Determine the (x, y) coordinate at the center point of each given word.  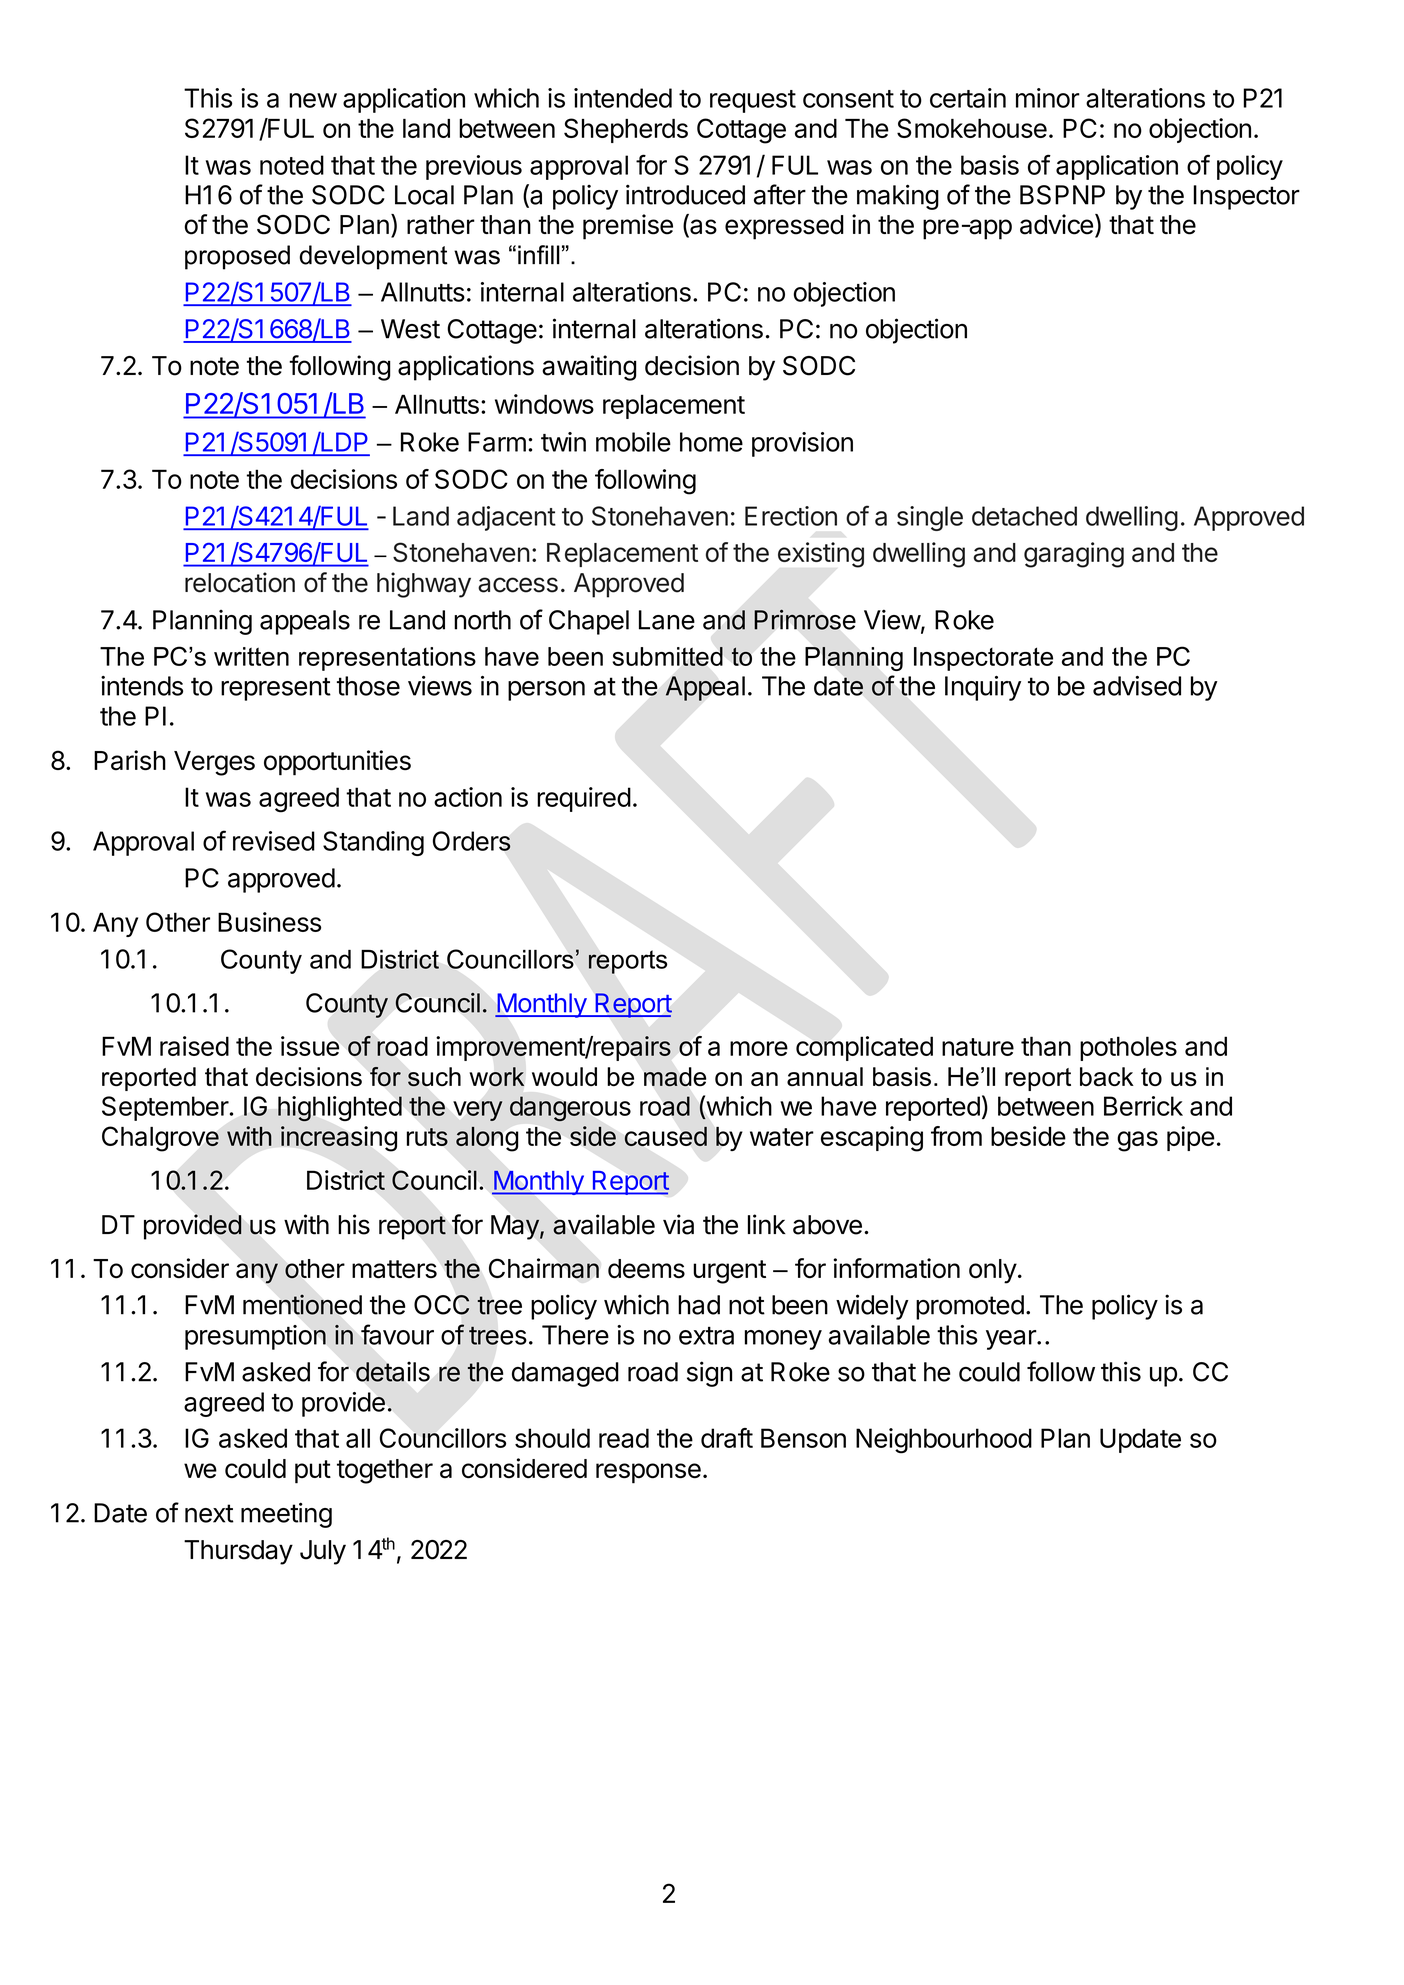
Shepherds (626, 130)
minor (1048, 98)
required (584, 799)
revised (274, 841)
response (648, 1473)
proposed (237, 257)
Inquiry (983, 688)
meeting (286, 1515)
